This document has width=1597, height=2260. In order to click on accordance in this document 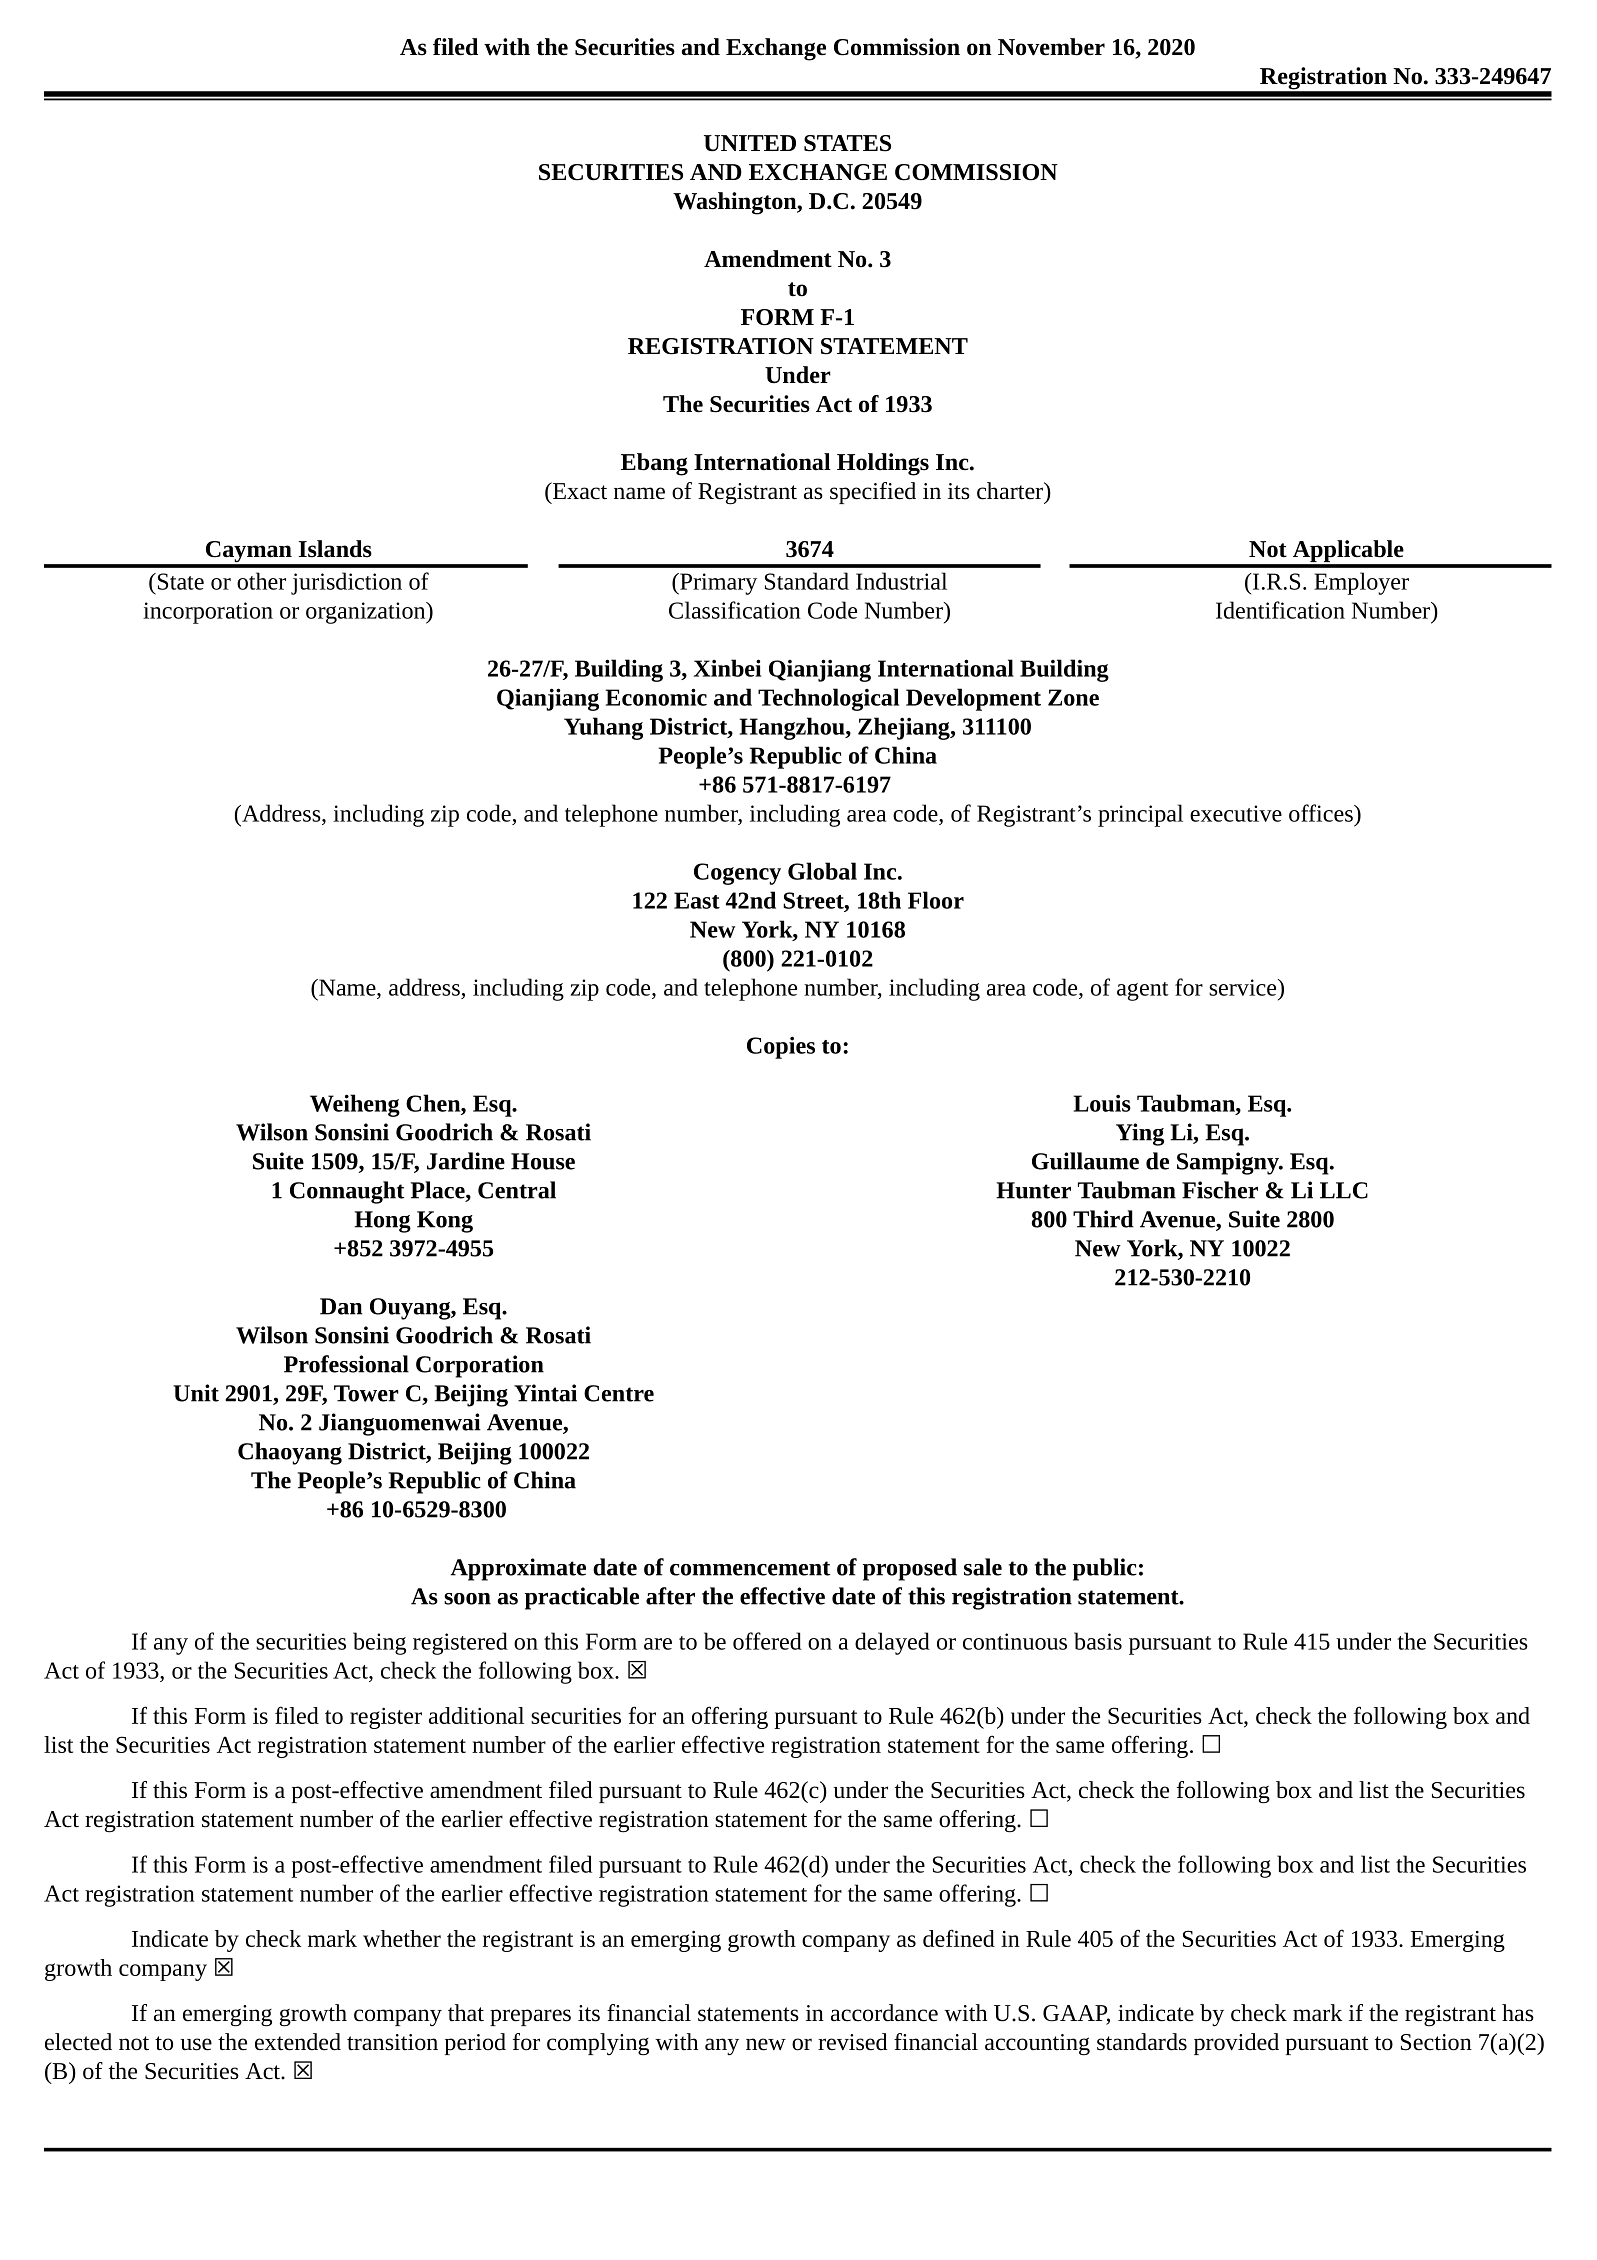, I will do `click(884, 2013)`.
